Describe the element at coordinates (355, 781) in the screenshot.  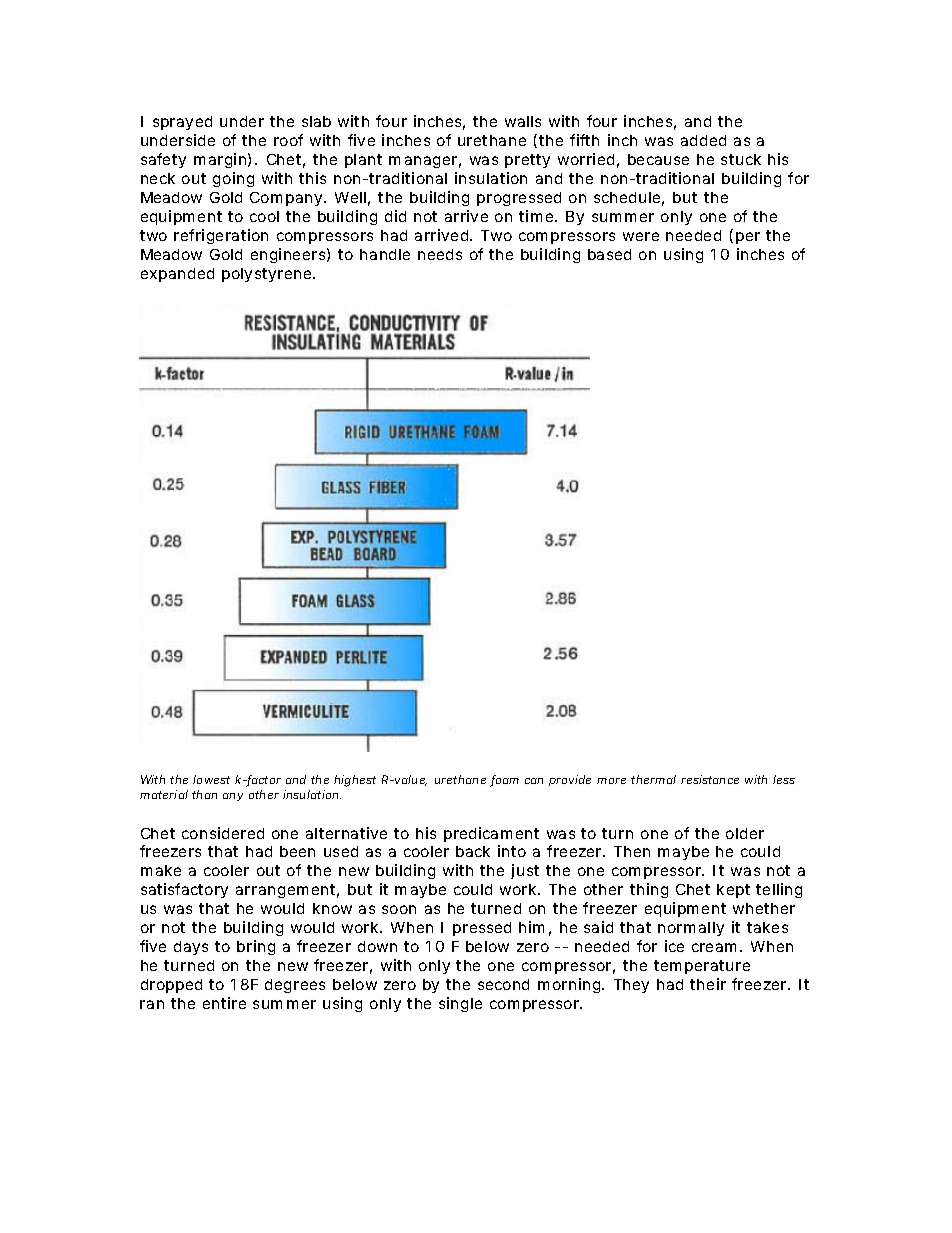
I see `highest` at that location.
